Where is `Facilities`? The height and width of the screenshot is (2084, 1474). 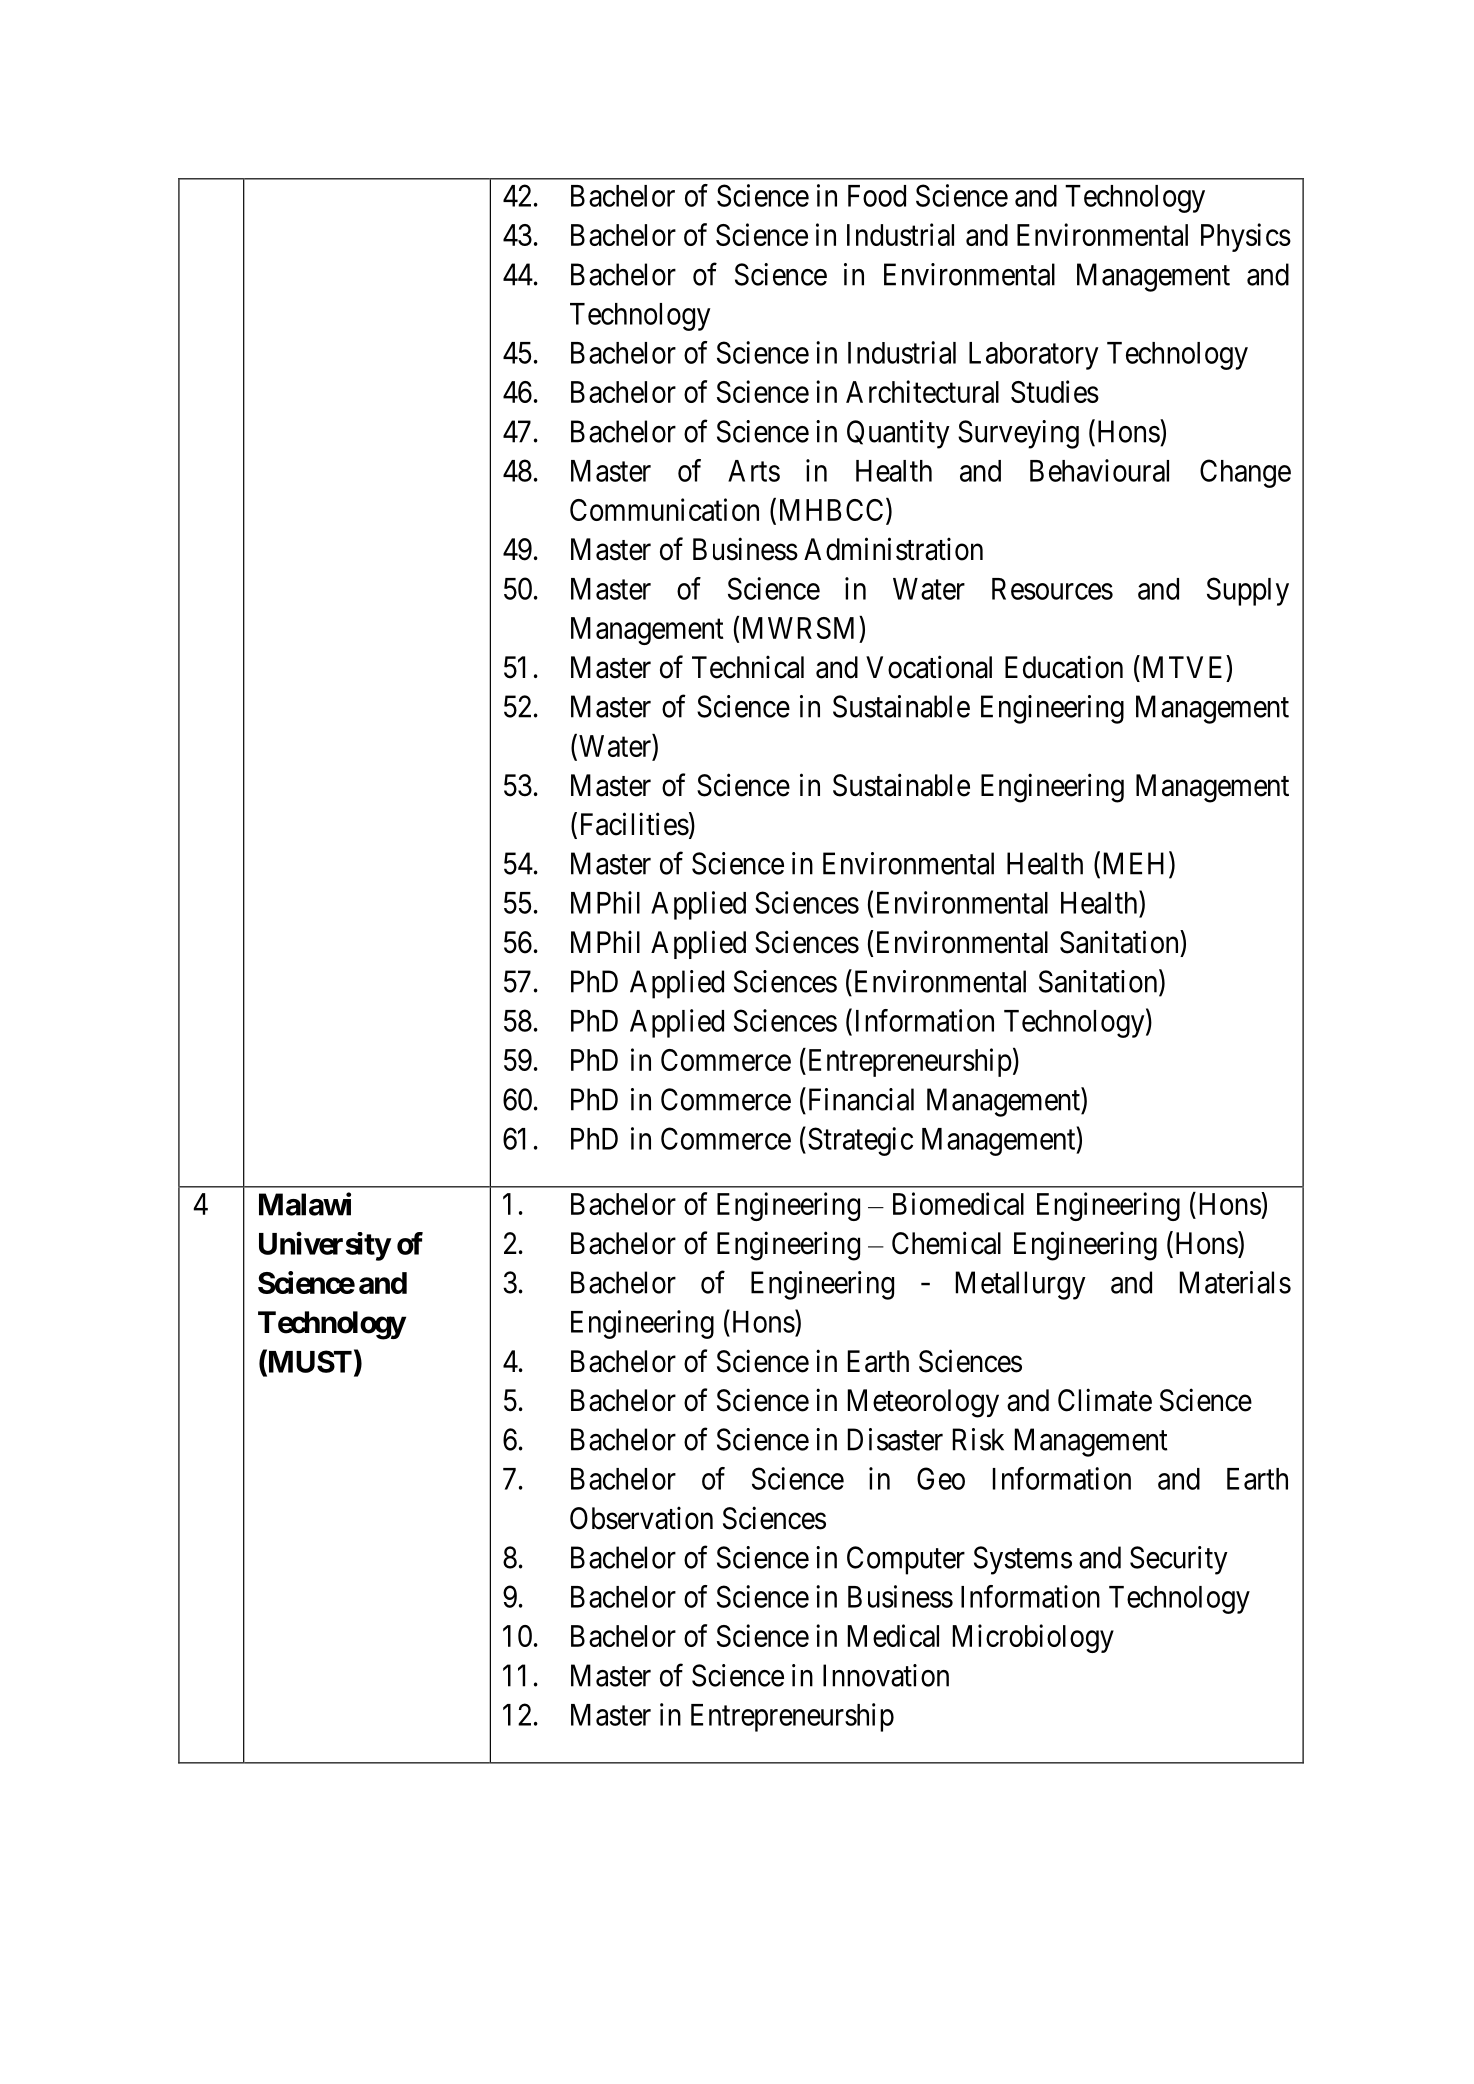
Facilities is located at coordinates (635, 824).
